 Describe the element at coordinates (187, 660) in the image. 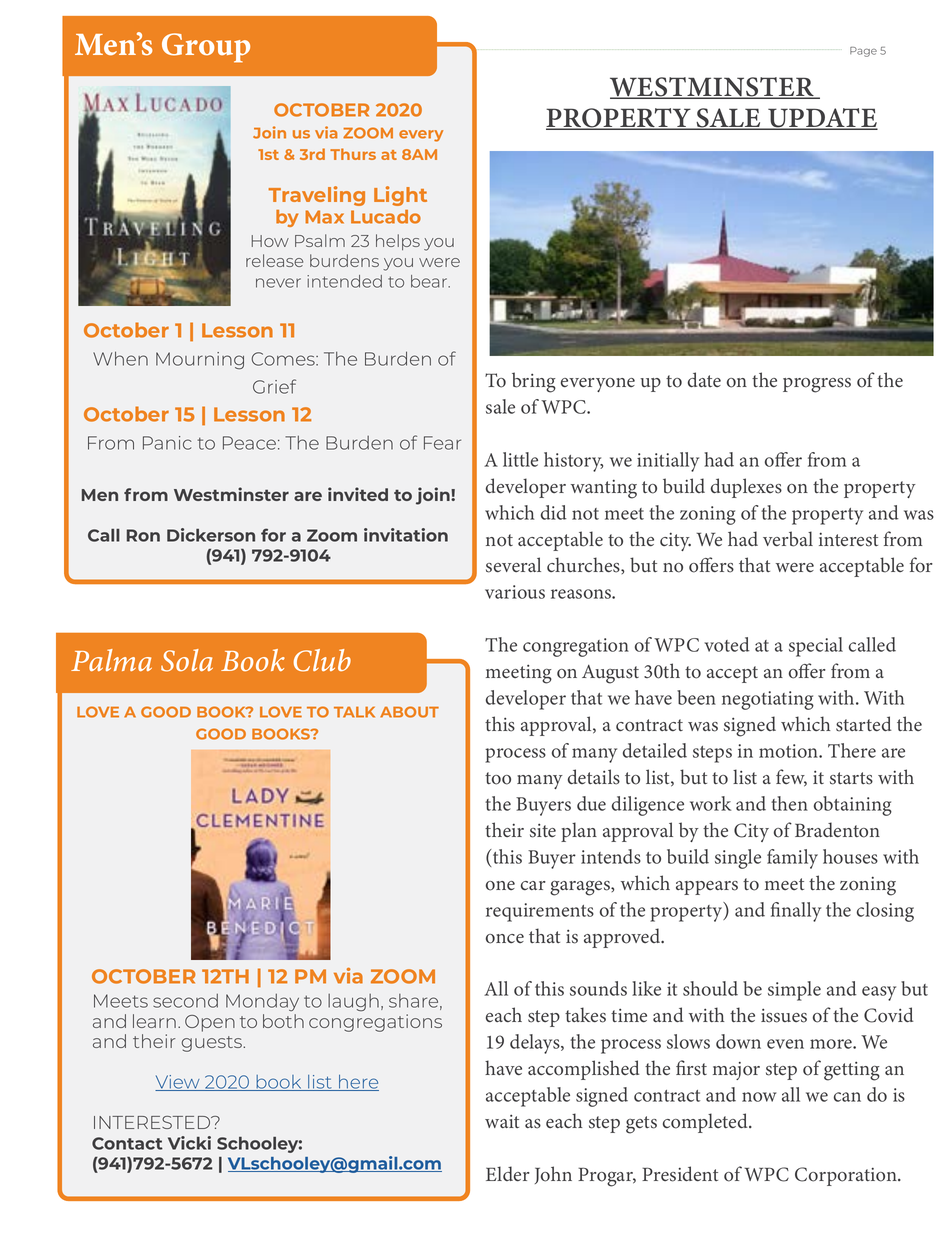

I see `Sola` at that location.
